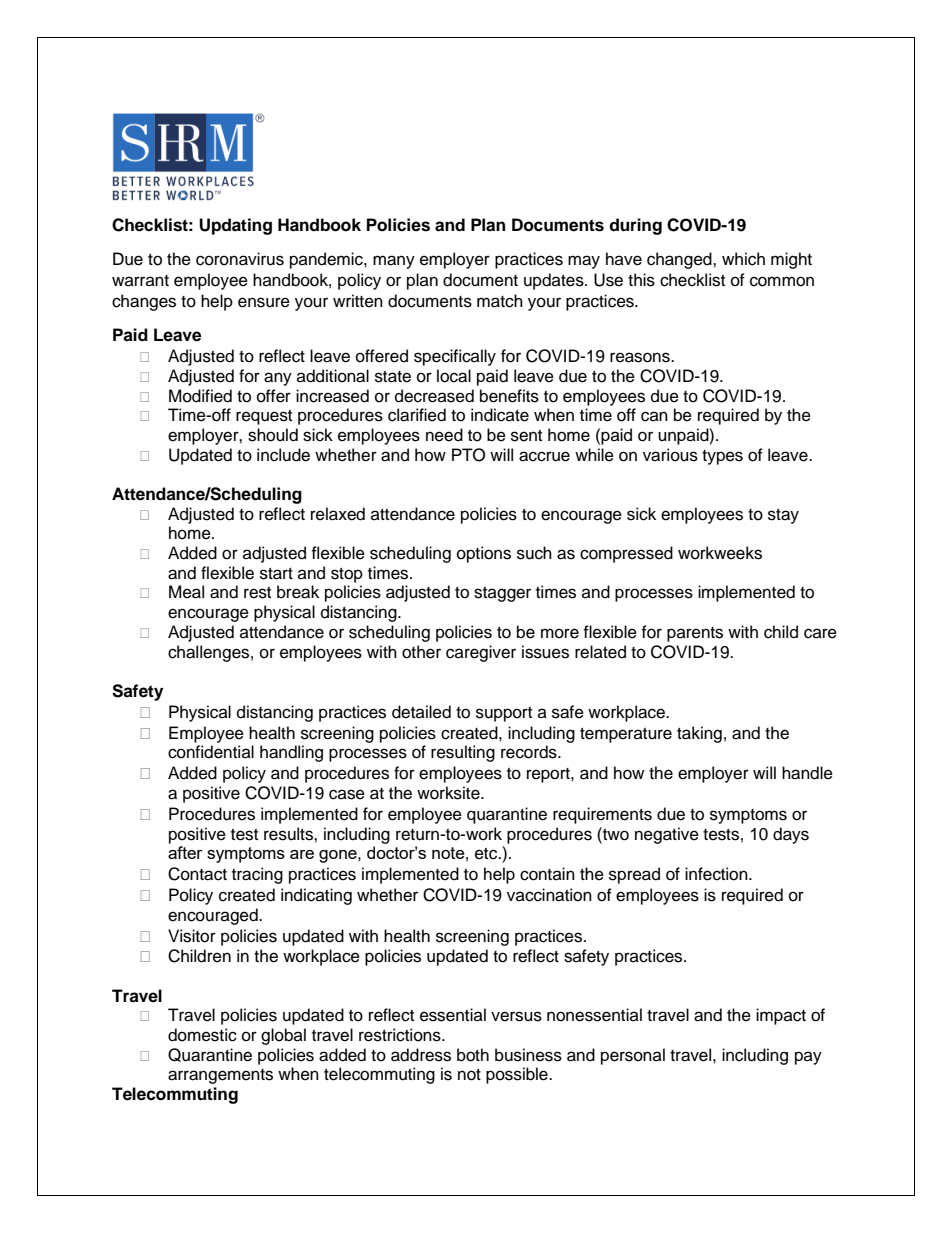 This screenshot has height=1233, width=952. Describe the element at coordinates (211, 752) in the screenshot. I see `confidential` at that location.
